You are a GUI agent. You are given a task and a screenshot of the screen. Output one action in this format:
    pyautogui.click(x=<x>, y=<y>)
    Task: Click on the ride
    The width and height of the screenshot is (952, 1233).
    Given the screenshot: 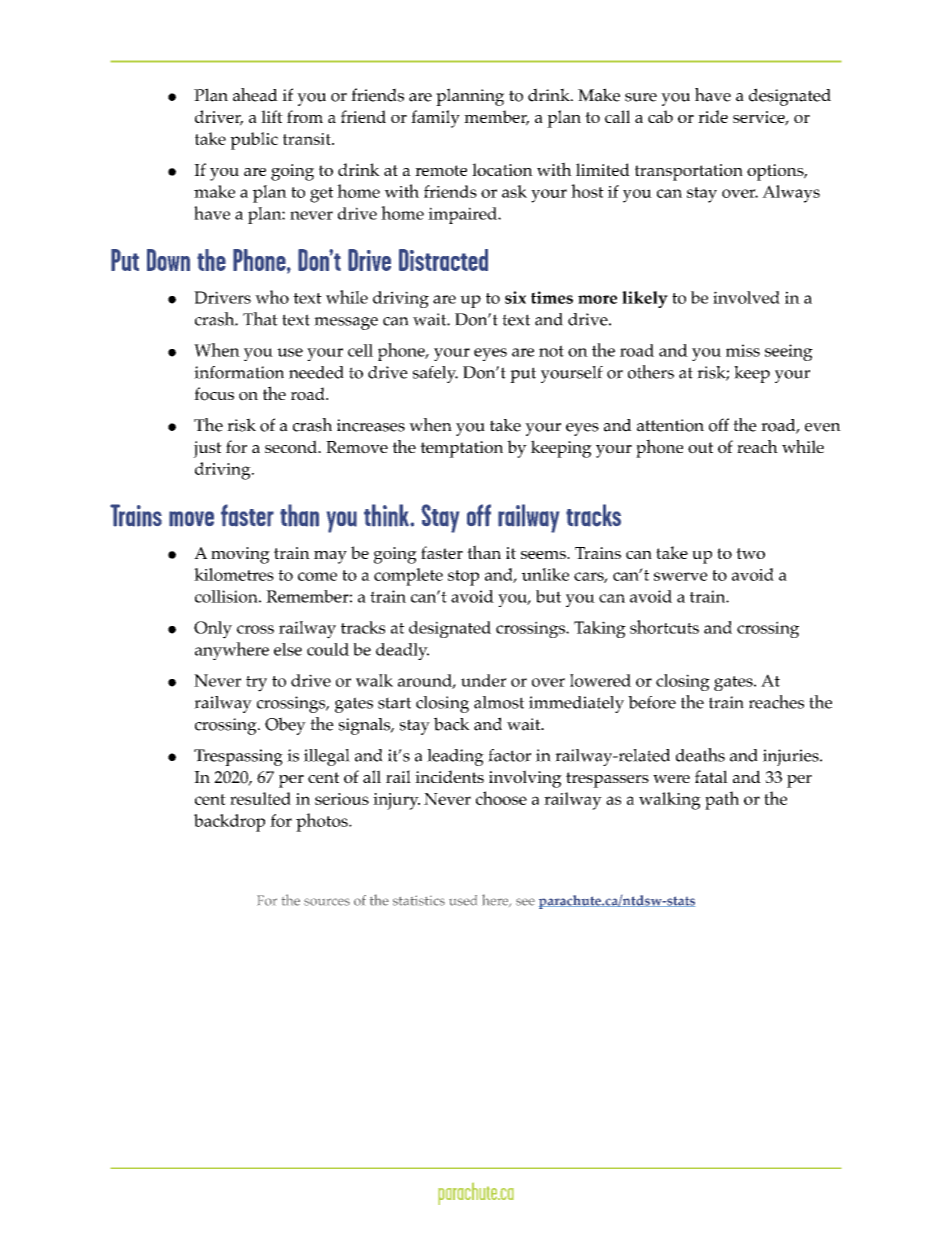 What is the action you would take?
    pyautogui.click(x=713, y=116)
